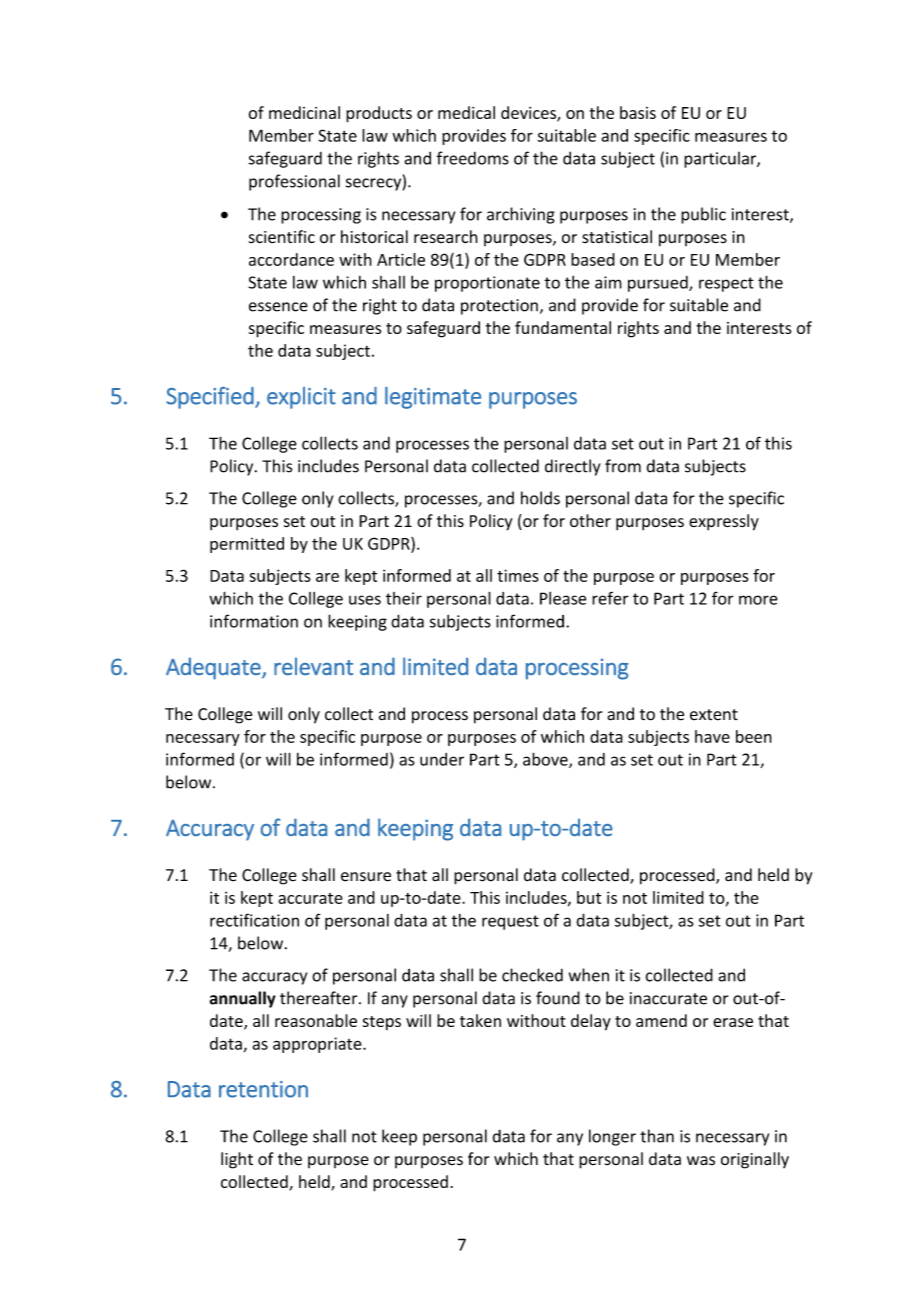 This screenshot has height=1307, width=924. I want to click on medicinal, so click(304, 112).
